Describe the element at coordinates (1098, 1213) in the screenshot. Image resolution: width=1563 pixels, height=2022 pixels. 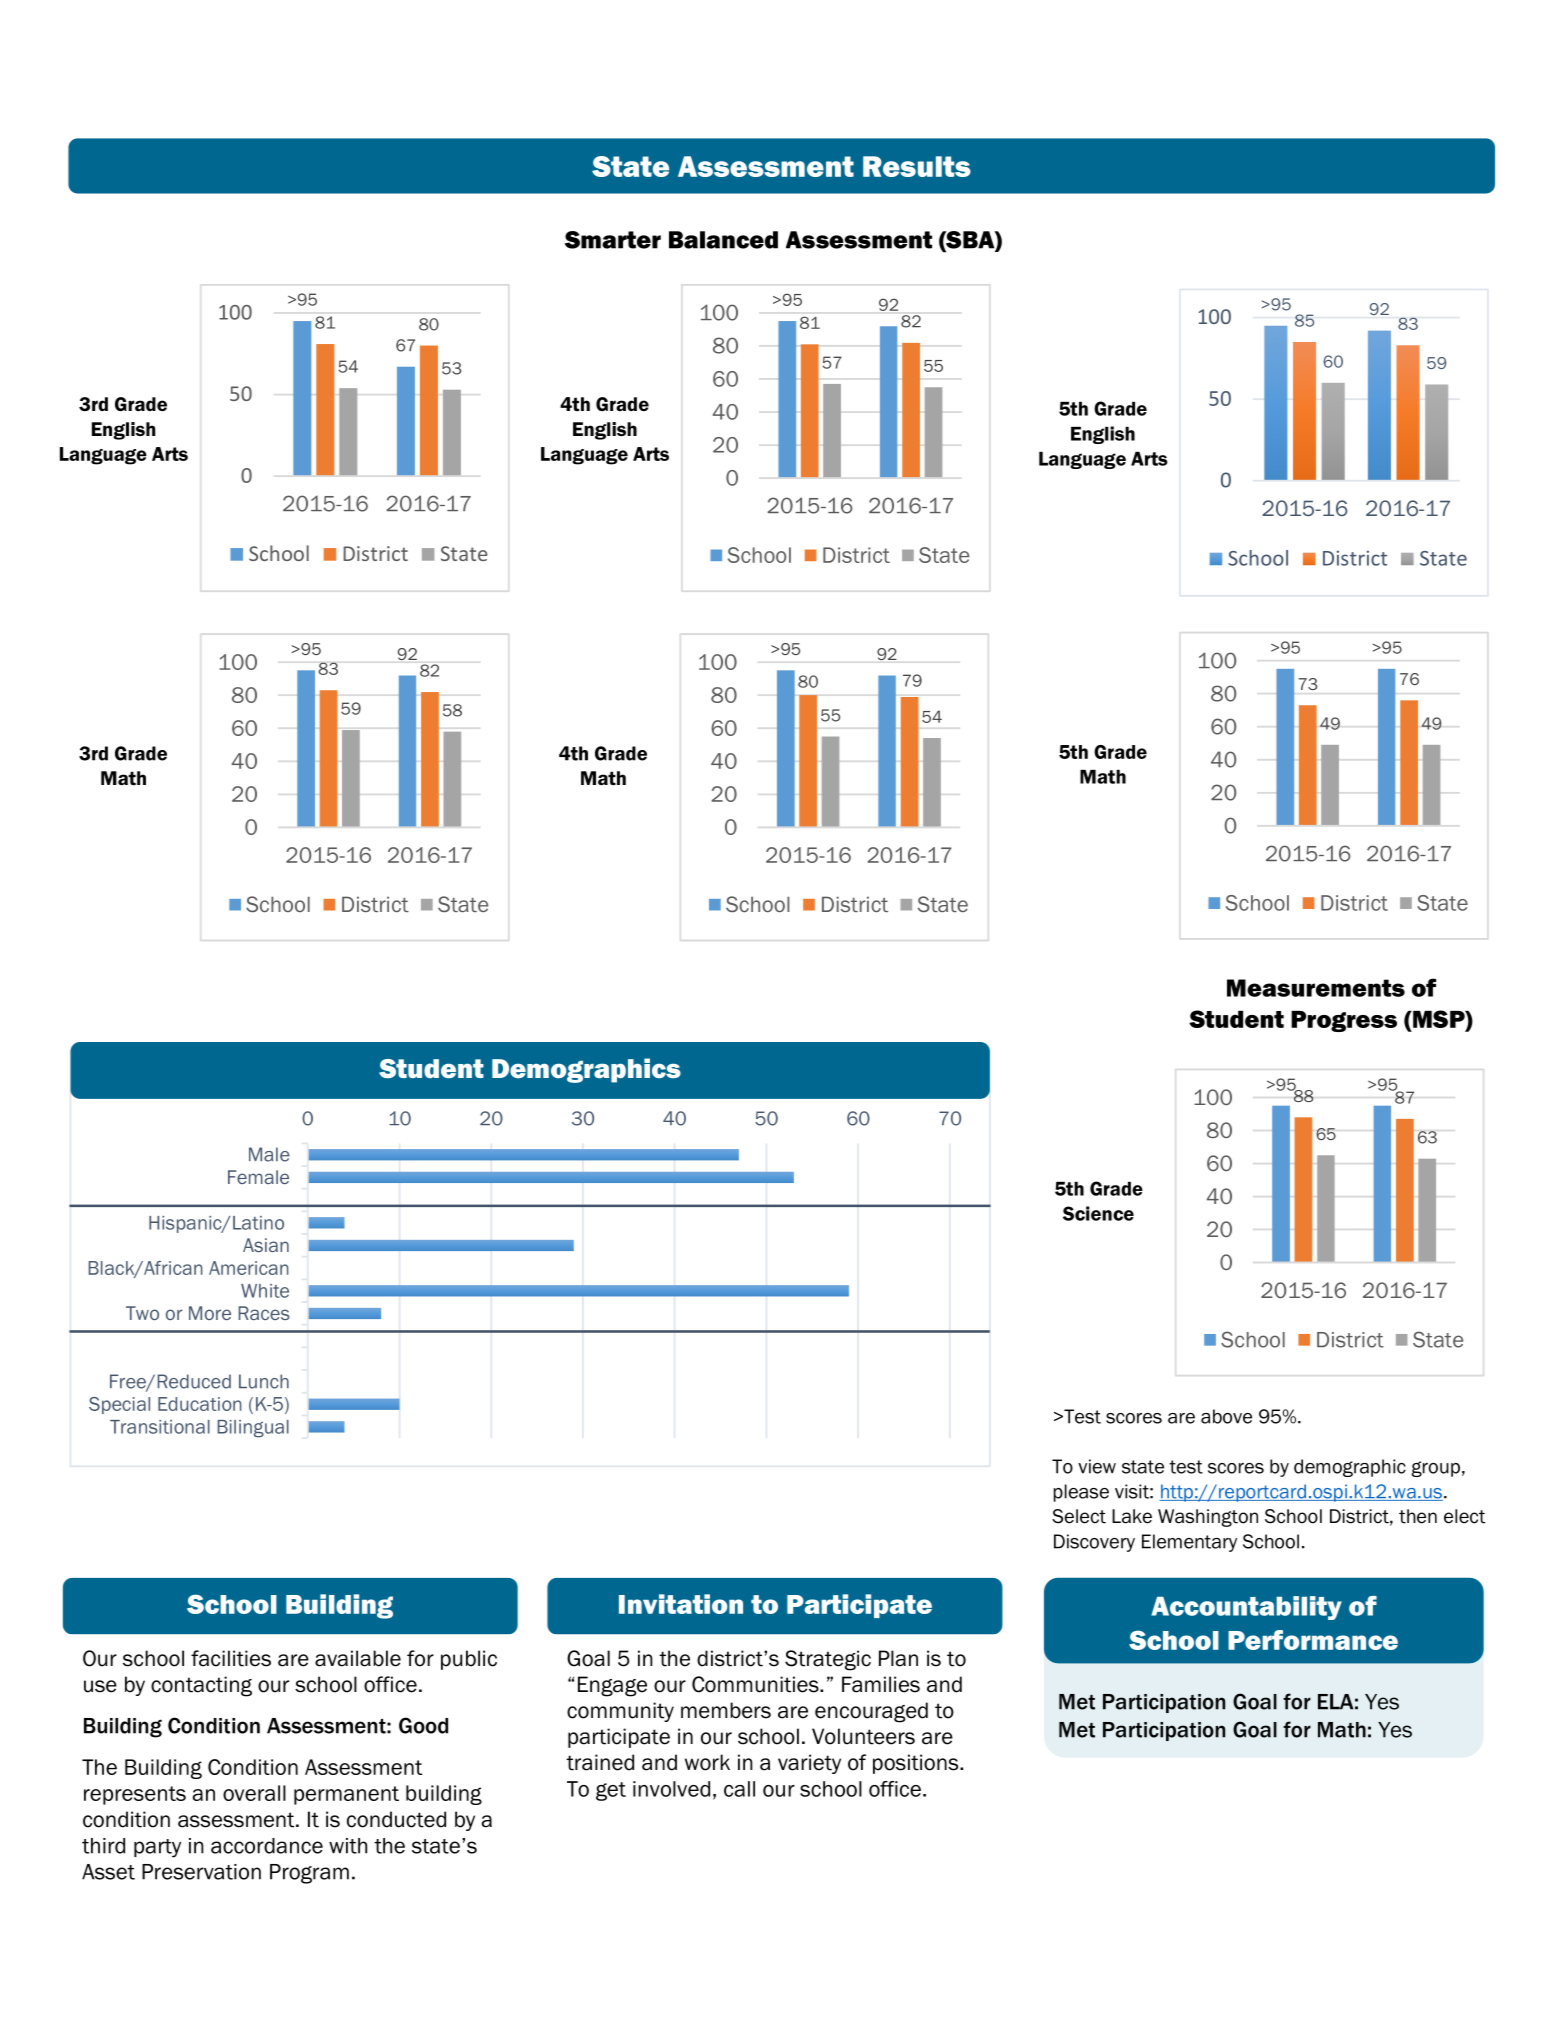
I see `Science` at that location.
